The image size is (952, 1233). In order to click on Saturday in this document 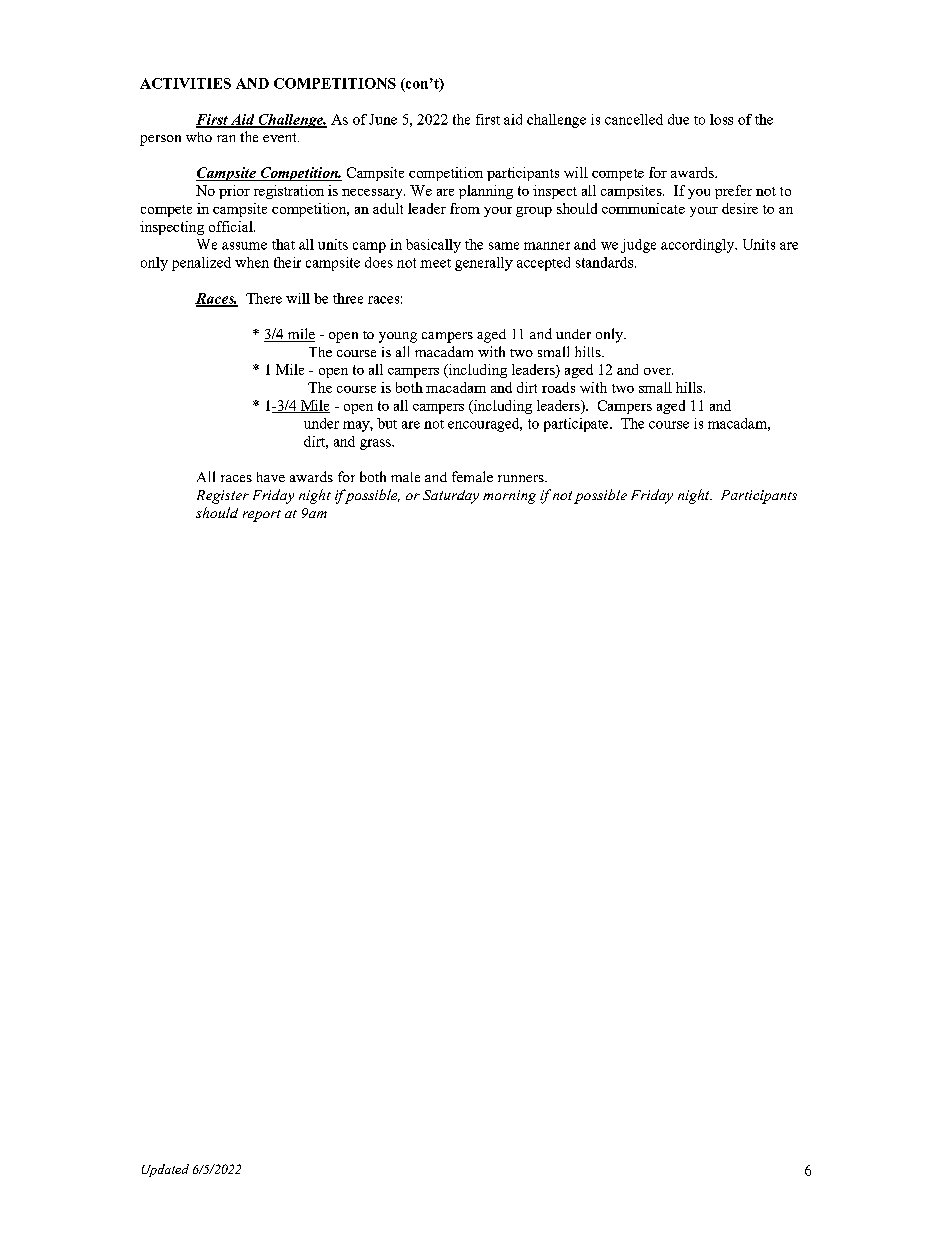, I will do `click(451, 497)`.
